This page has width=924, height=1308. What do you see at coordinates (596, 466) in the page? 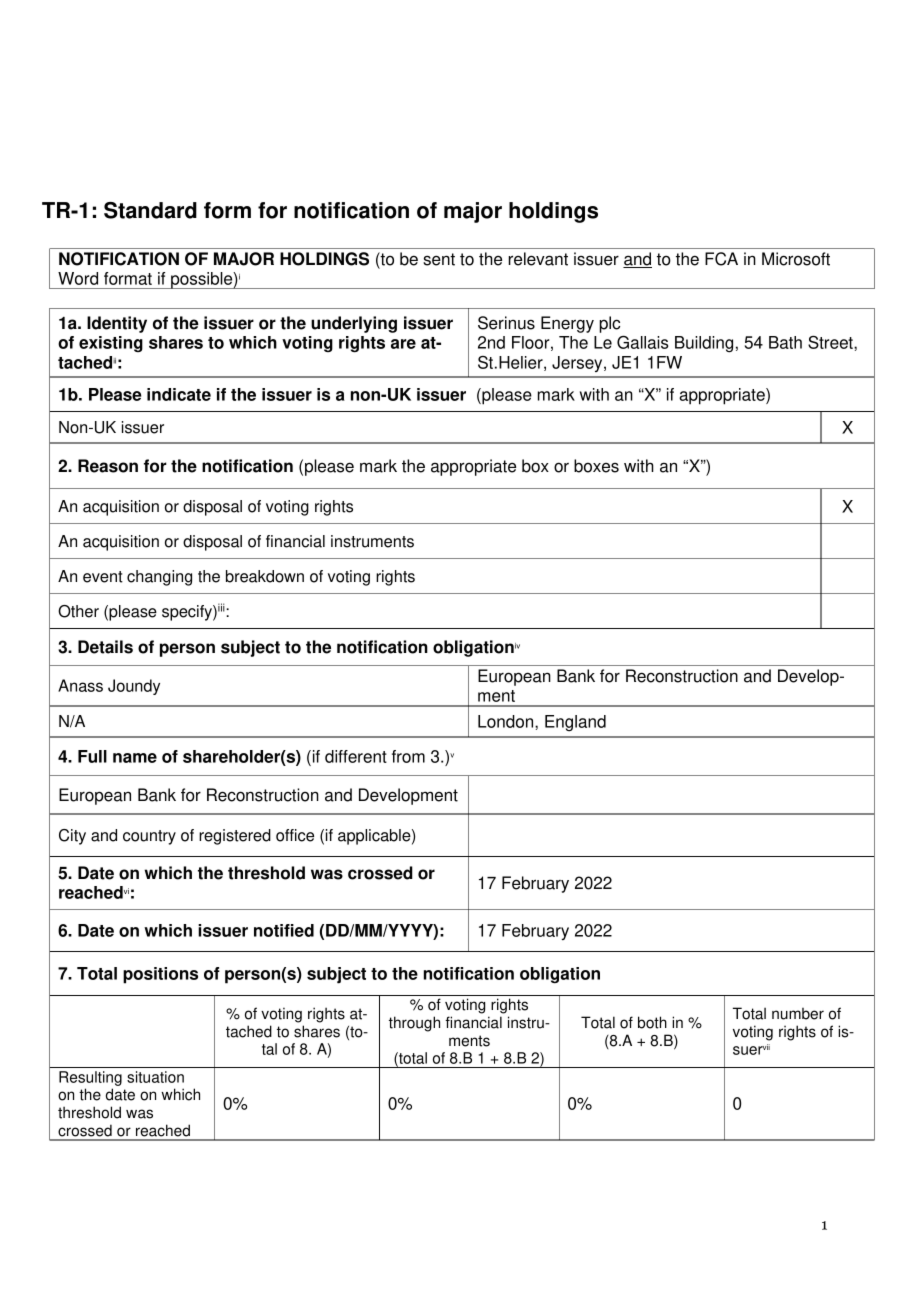
I see `boxes` at bounding box center [596, 466].
